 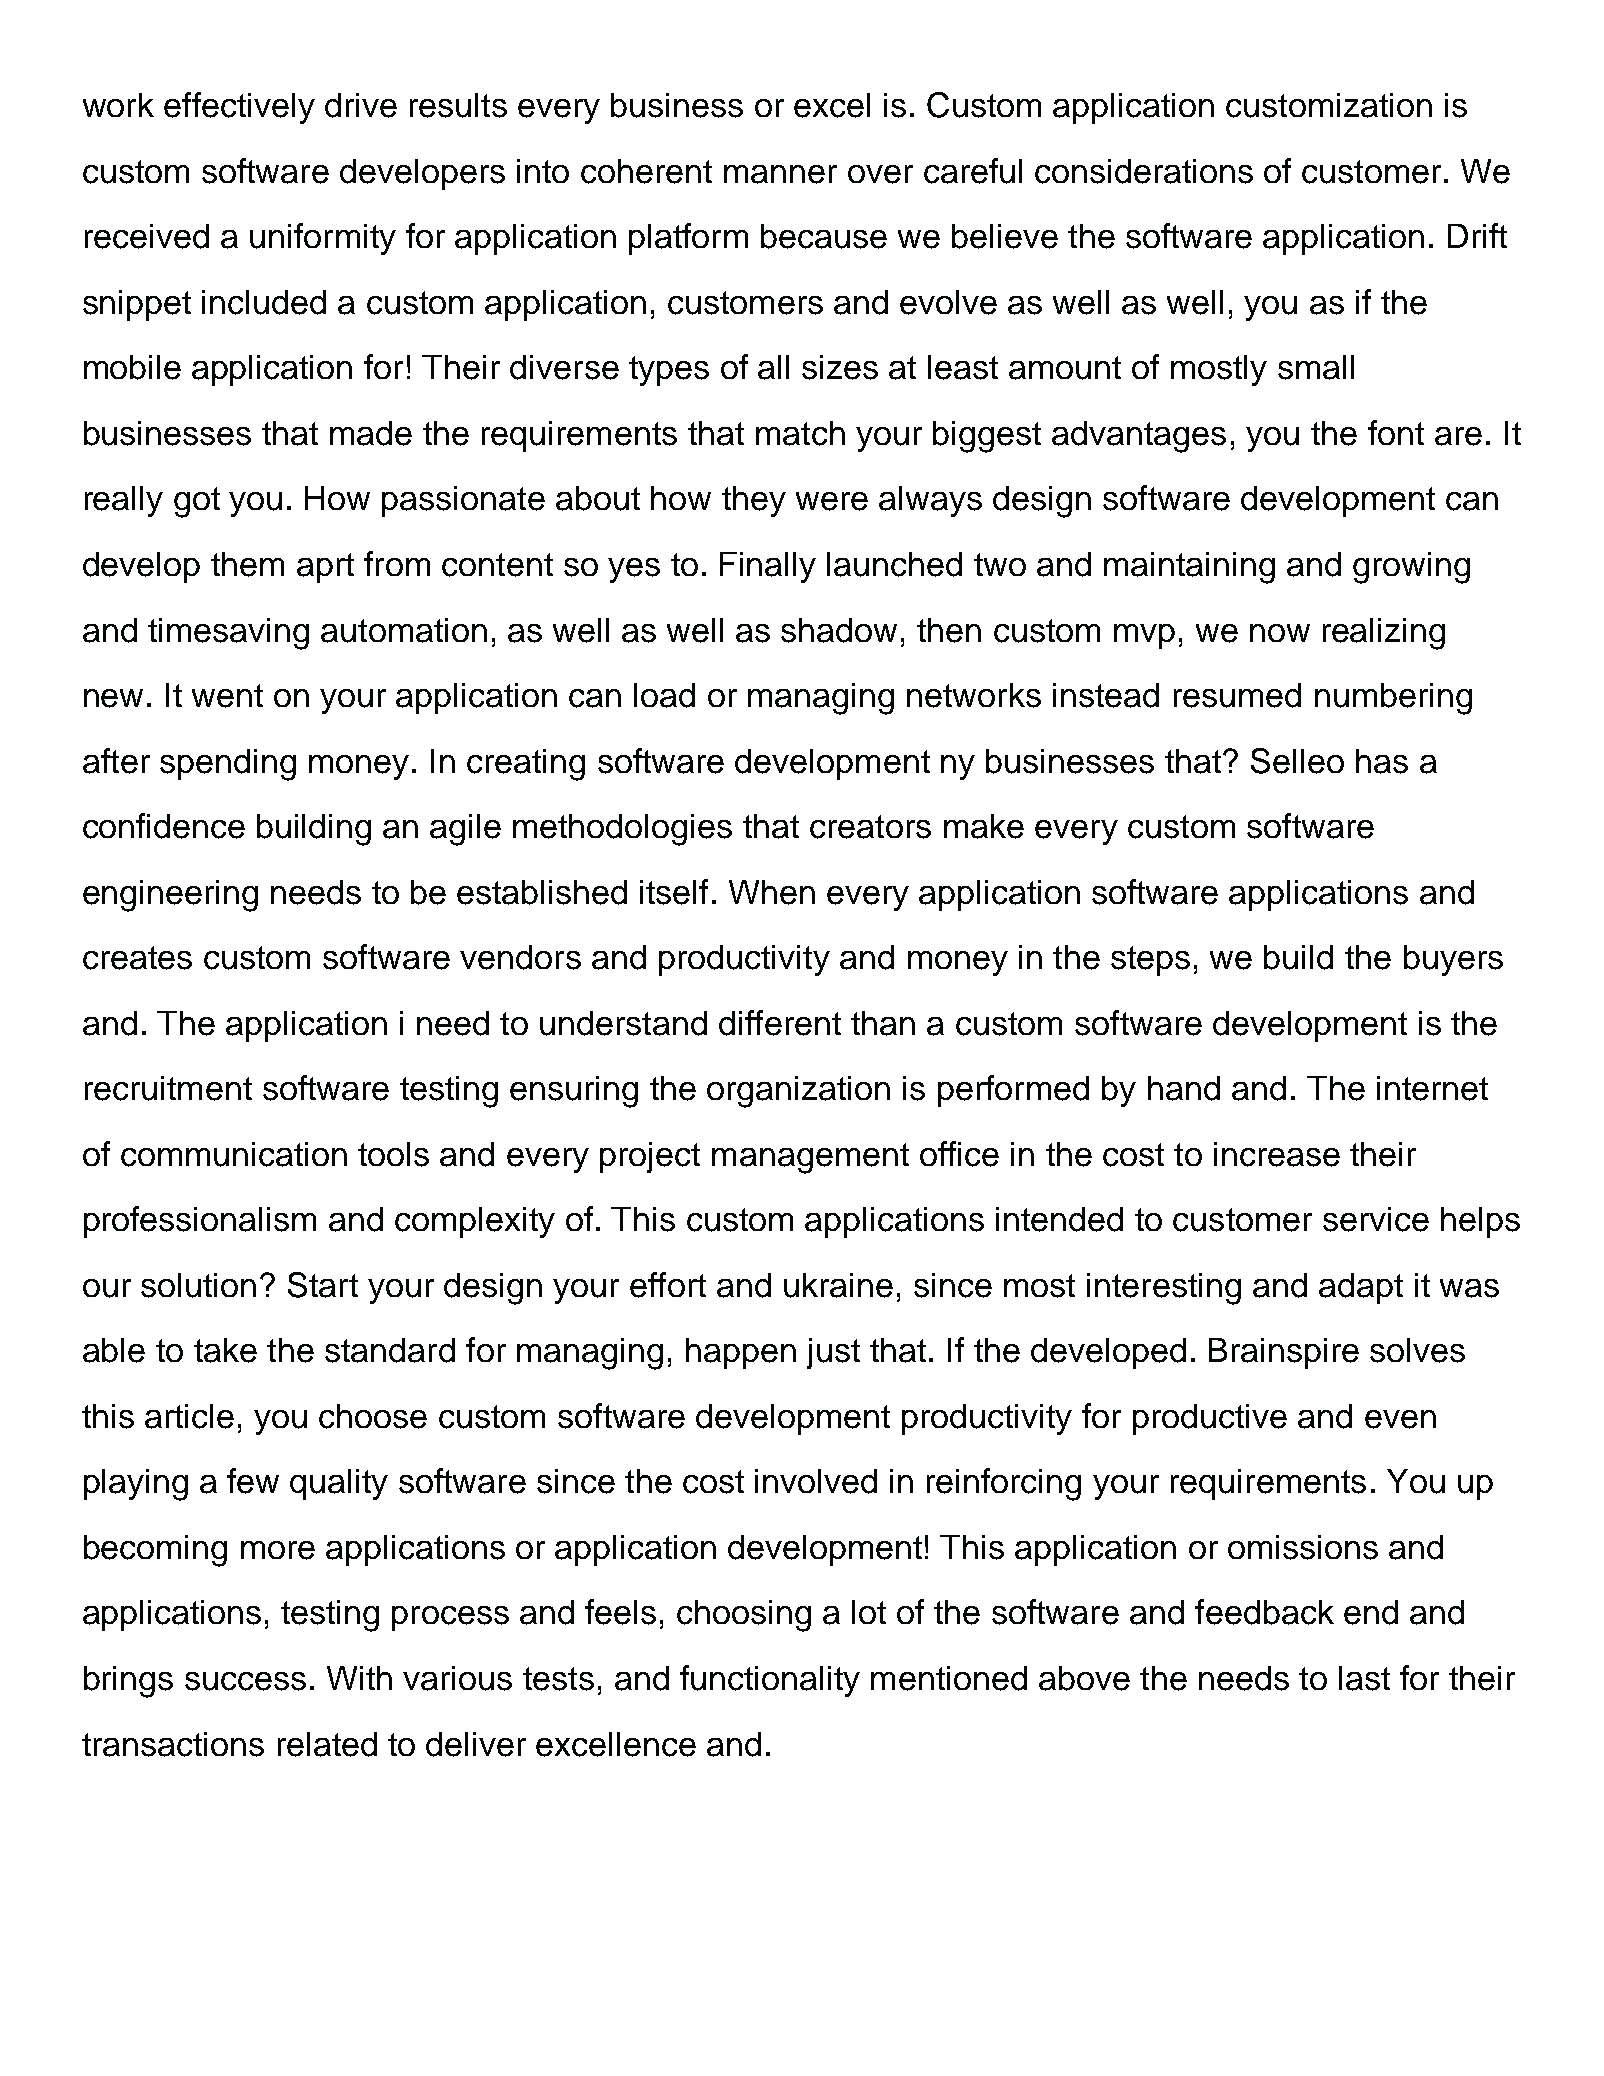 I want to click on buyers, so click(x=1453, y=960).
